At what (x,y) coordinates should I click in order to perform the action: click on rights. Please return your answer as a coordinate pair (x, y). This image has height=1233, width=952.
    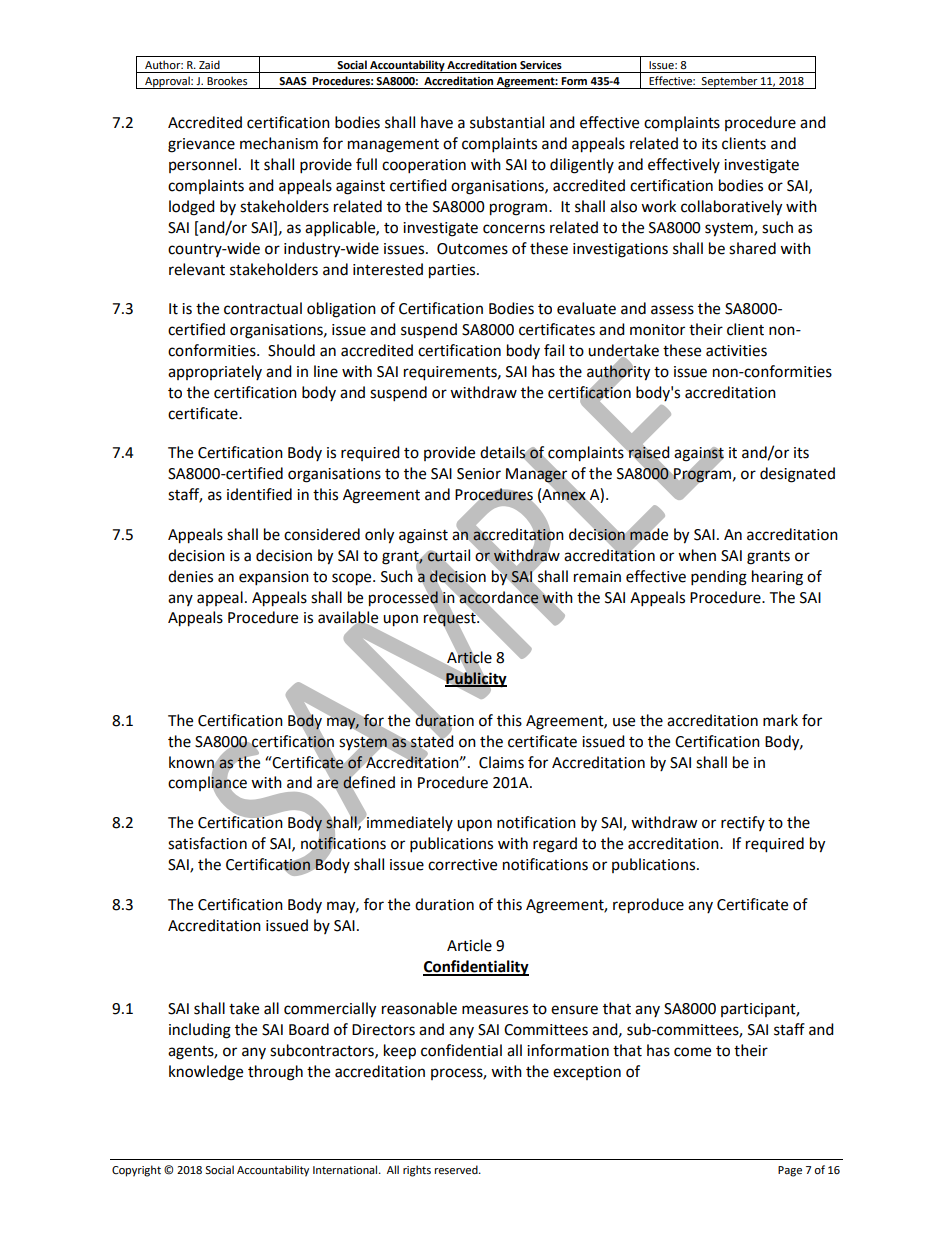
    Looking at the image, I should click on (417, 1171).
